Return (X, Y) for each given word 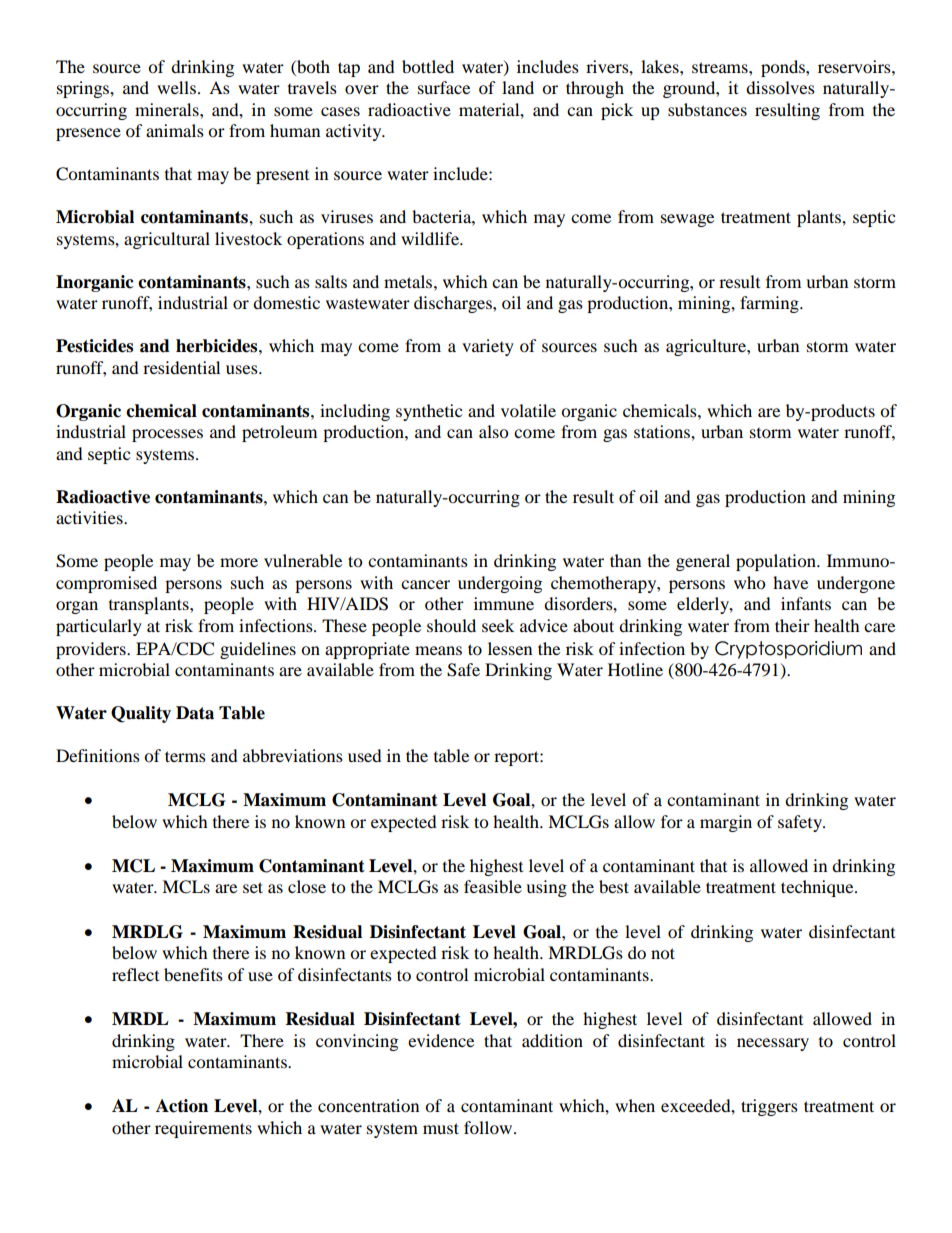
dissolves (780, 87)
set (253, 887)
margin (726, 823)
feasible (493, 886)
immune (504, 603)
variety (488, 347)
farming (770, 304)
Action (182, 1106)
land (518, 87)
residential (181, 367)
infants (806, 603)
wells (176, 87)
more (239, 562)
